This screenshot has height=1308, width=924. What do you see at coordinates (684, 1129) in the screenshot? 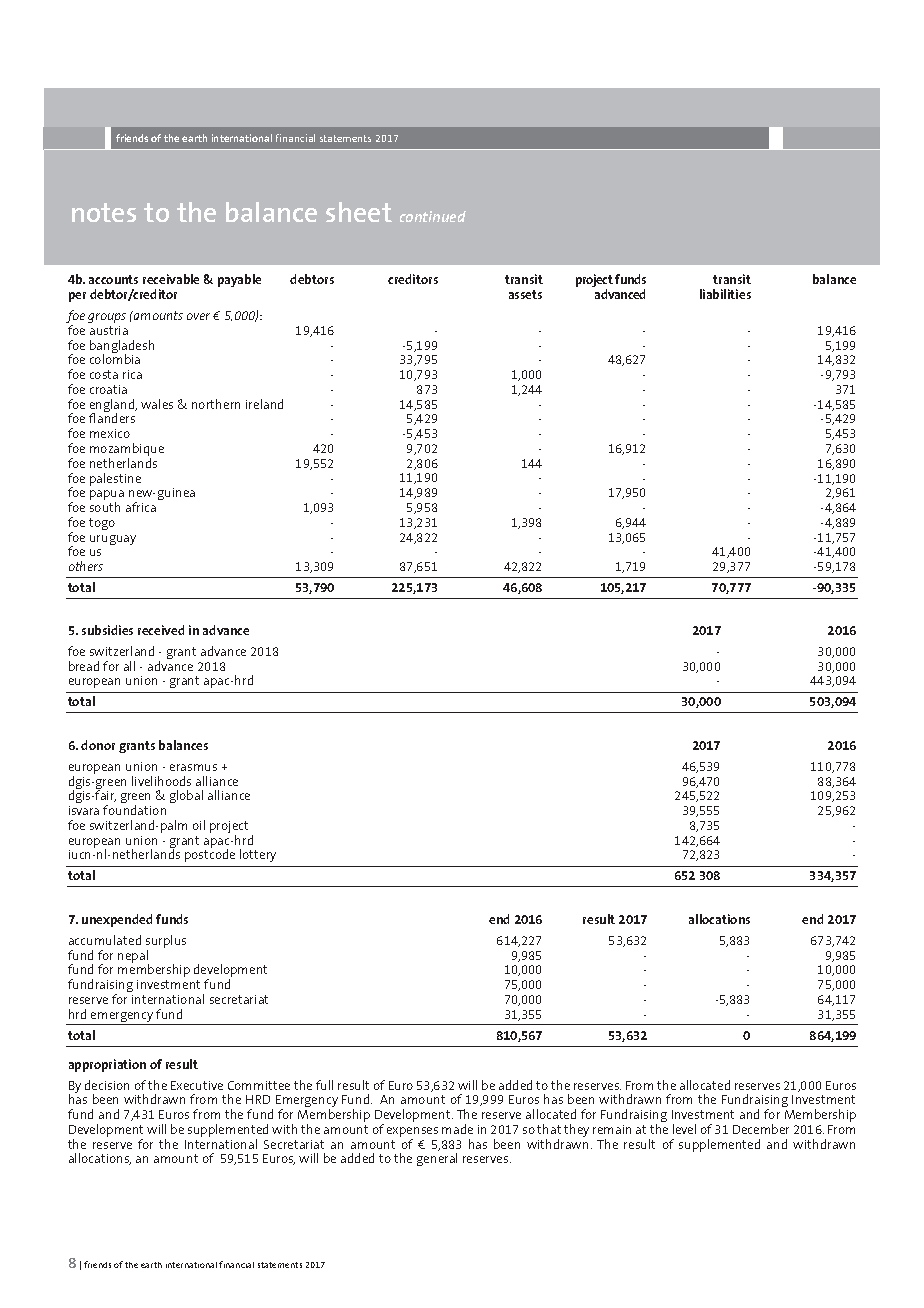
I see `level` at bounding box center [684, 1129].
